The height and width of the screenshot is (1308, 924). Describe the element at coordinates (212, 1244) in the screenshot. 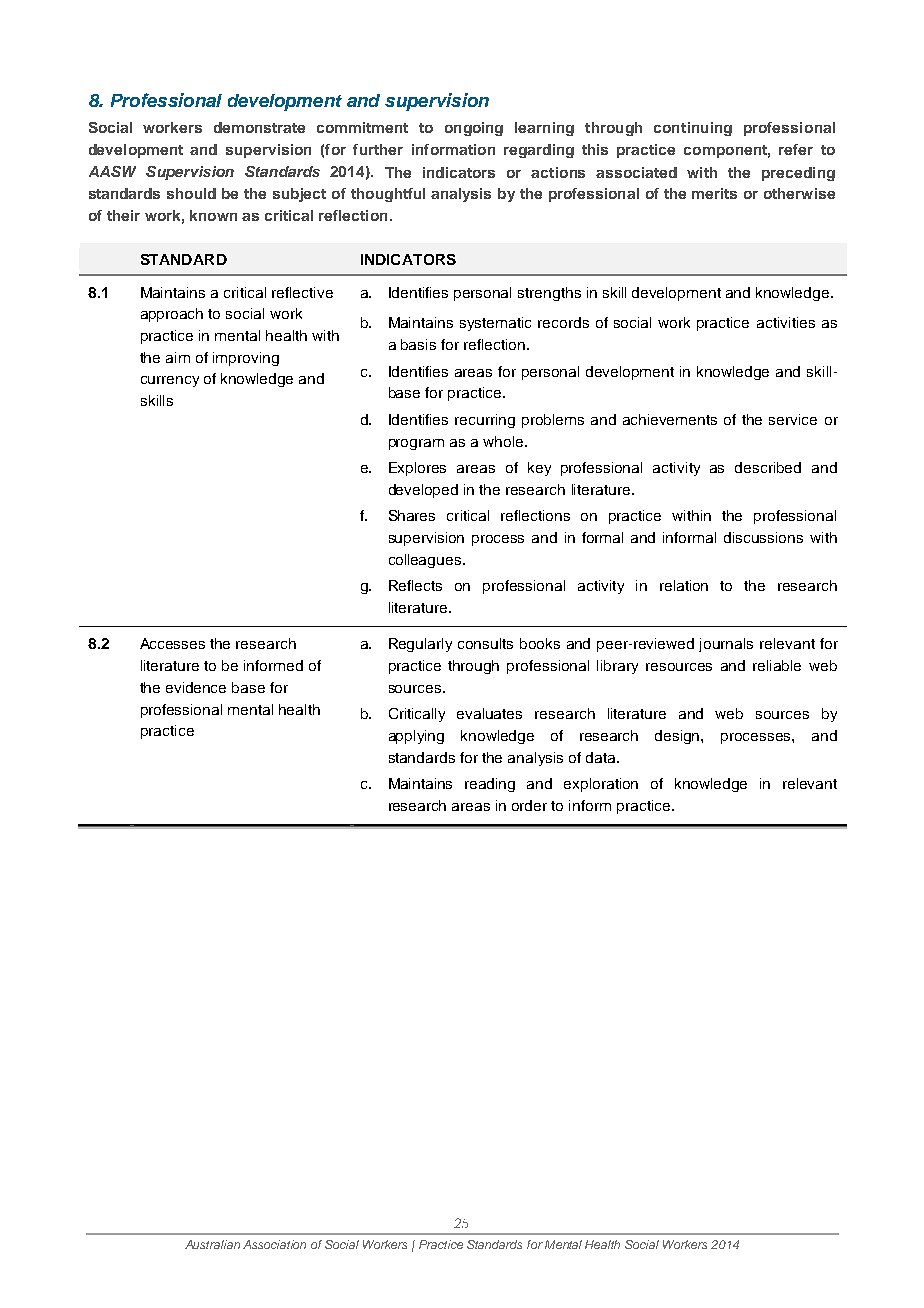

I see `Australian` at that location.
